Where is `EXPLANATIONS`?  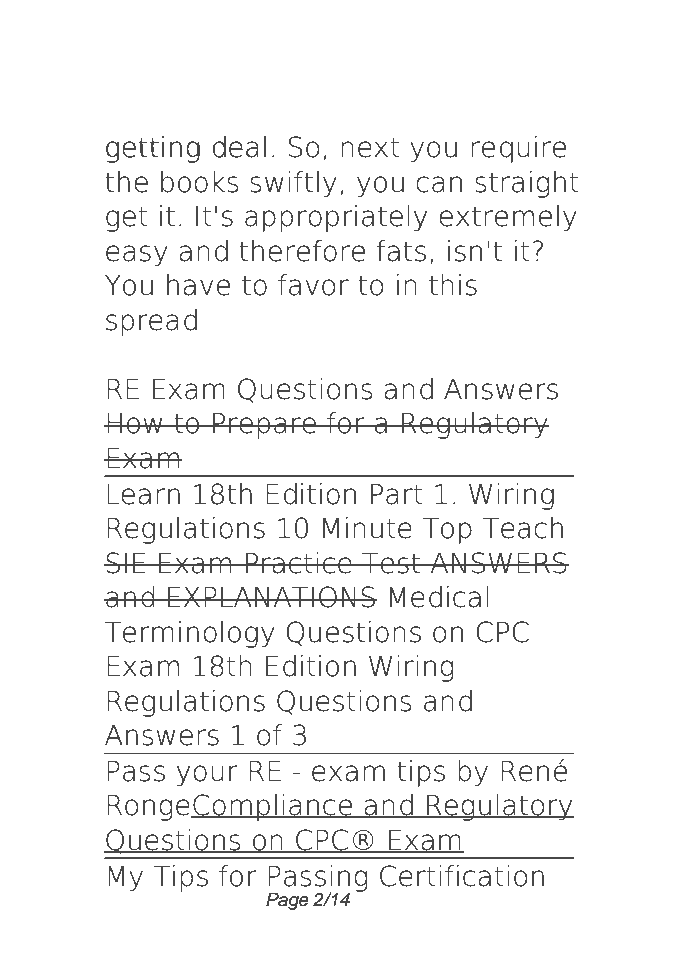
EXPLANATIONS is located at coordinates (271, 597).
